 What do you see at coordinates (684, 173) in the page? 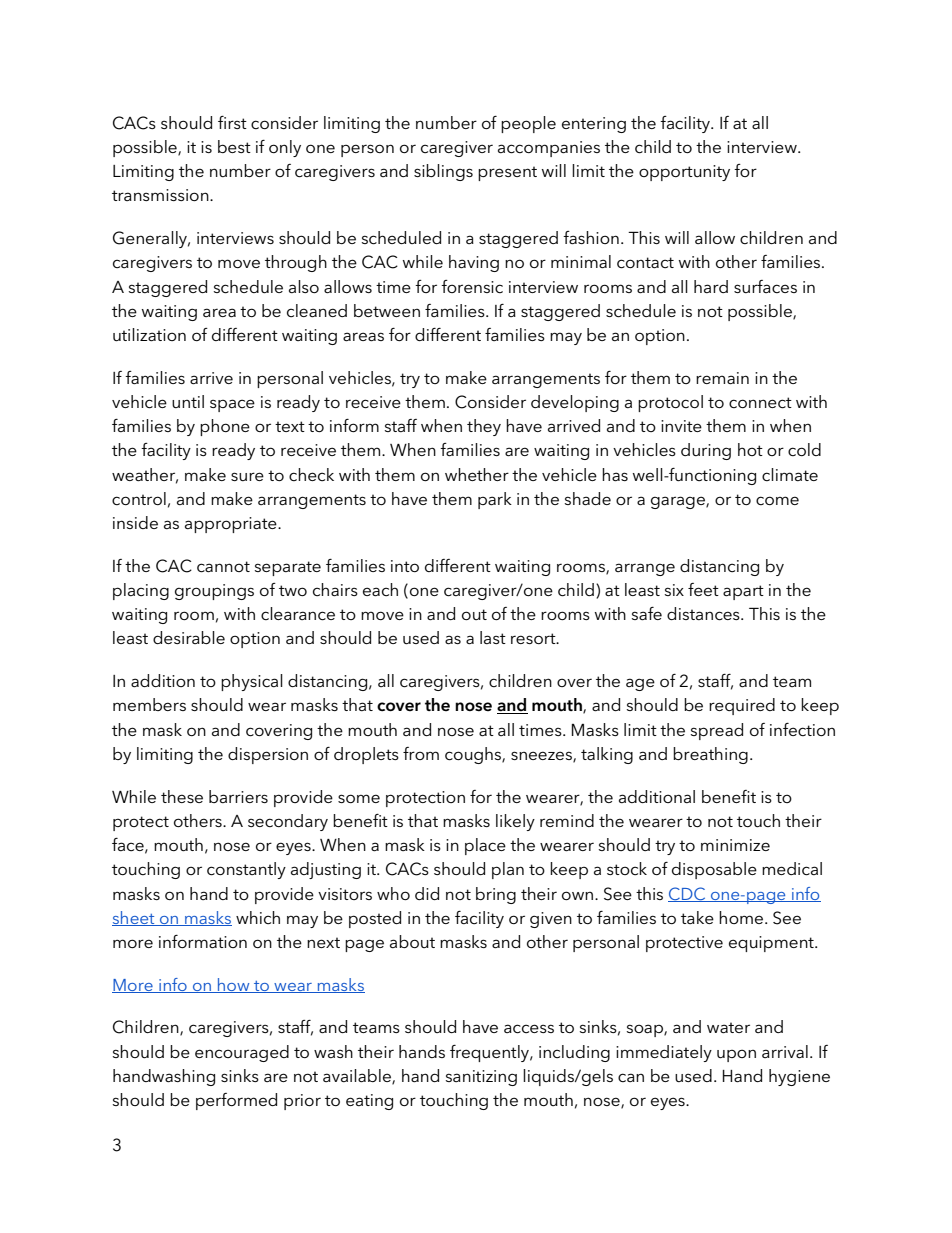
I see `opportunity` at bounding box center [684, 173].
